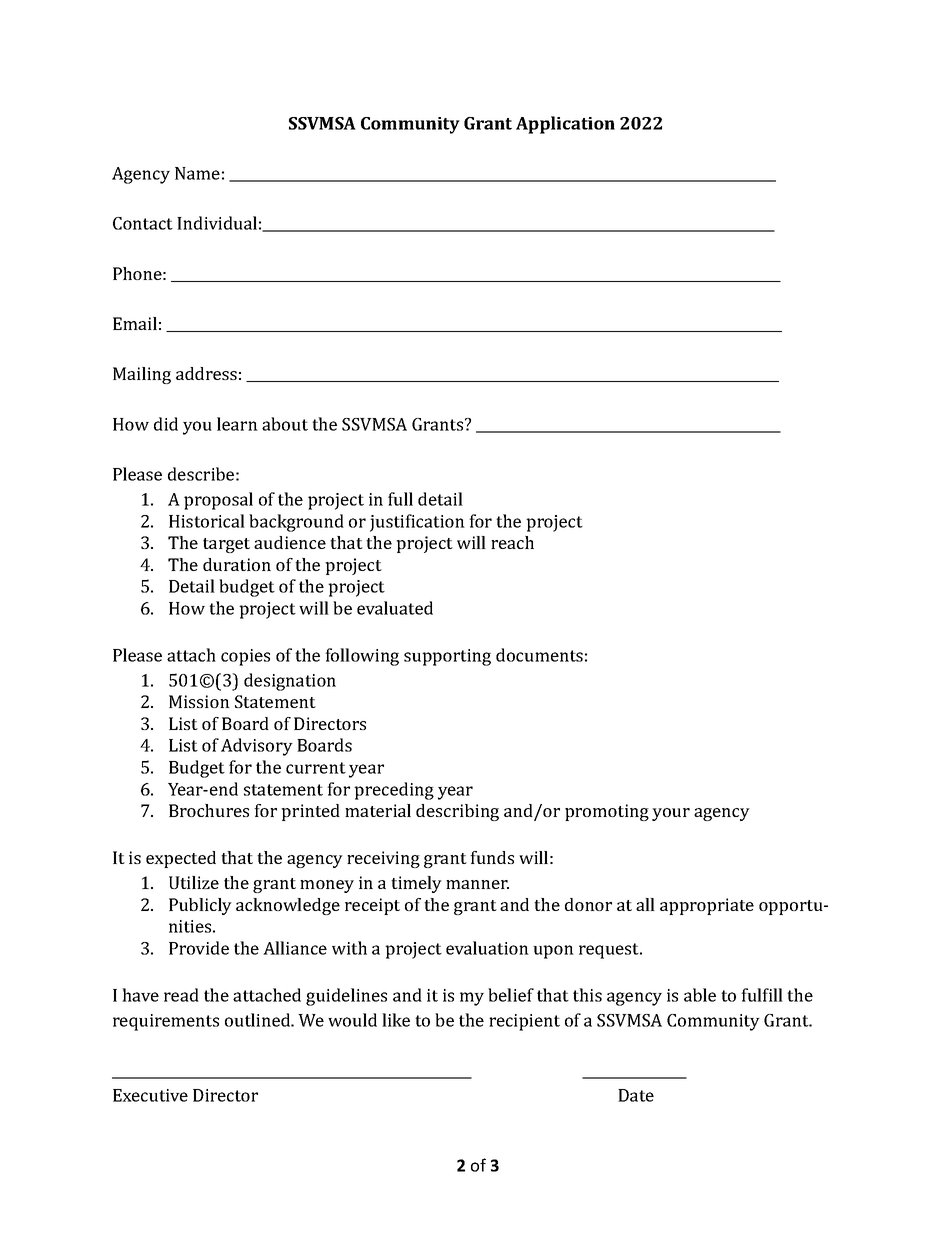  What do you see at coordinates (237, 564) in the document?
I see `duration` at bounding box center [237, 564].
